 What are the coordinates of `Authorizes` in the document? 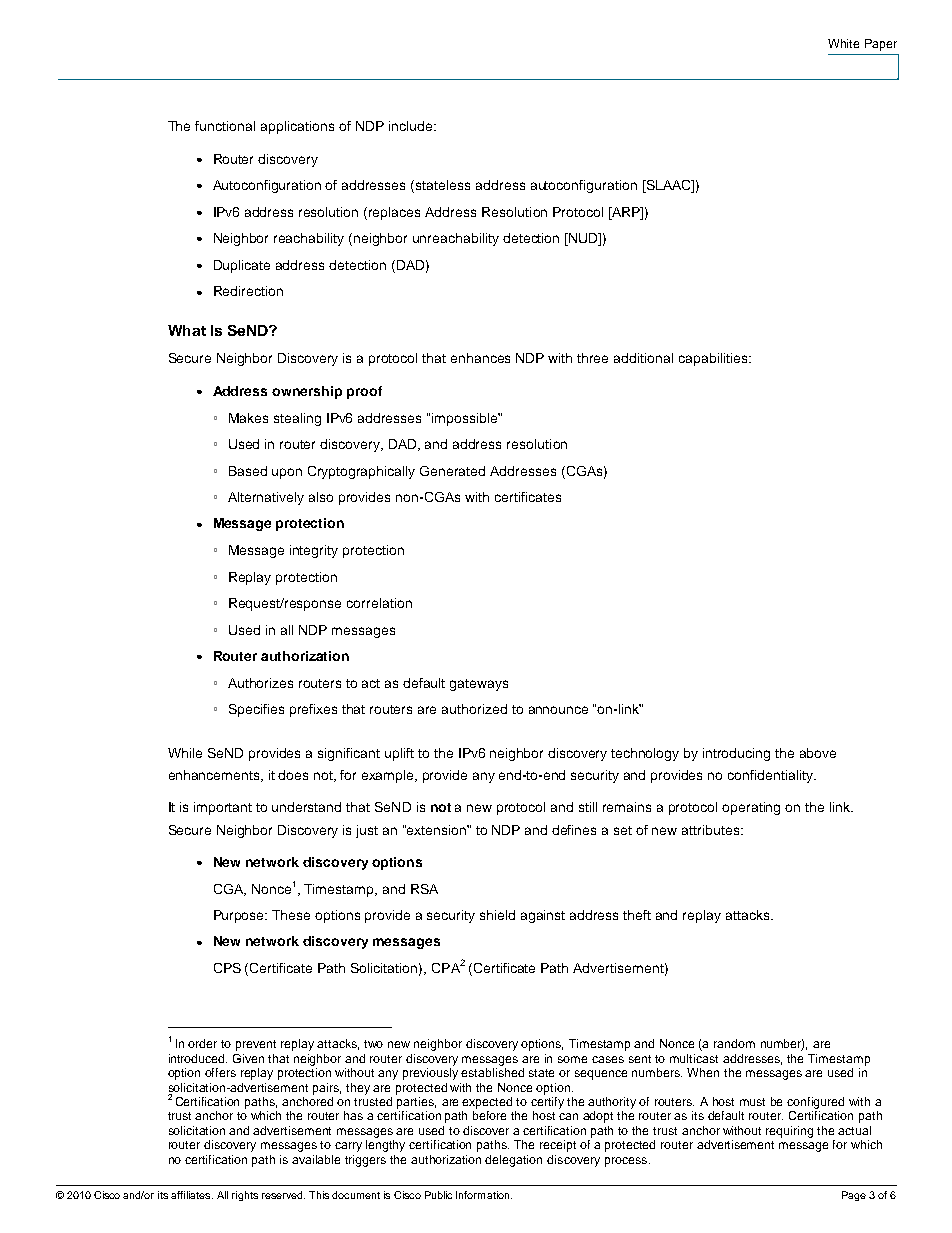 It's located at (260, 683).
